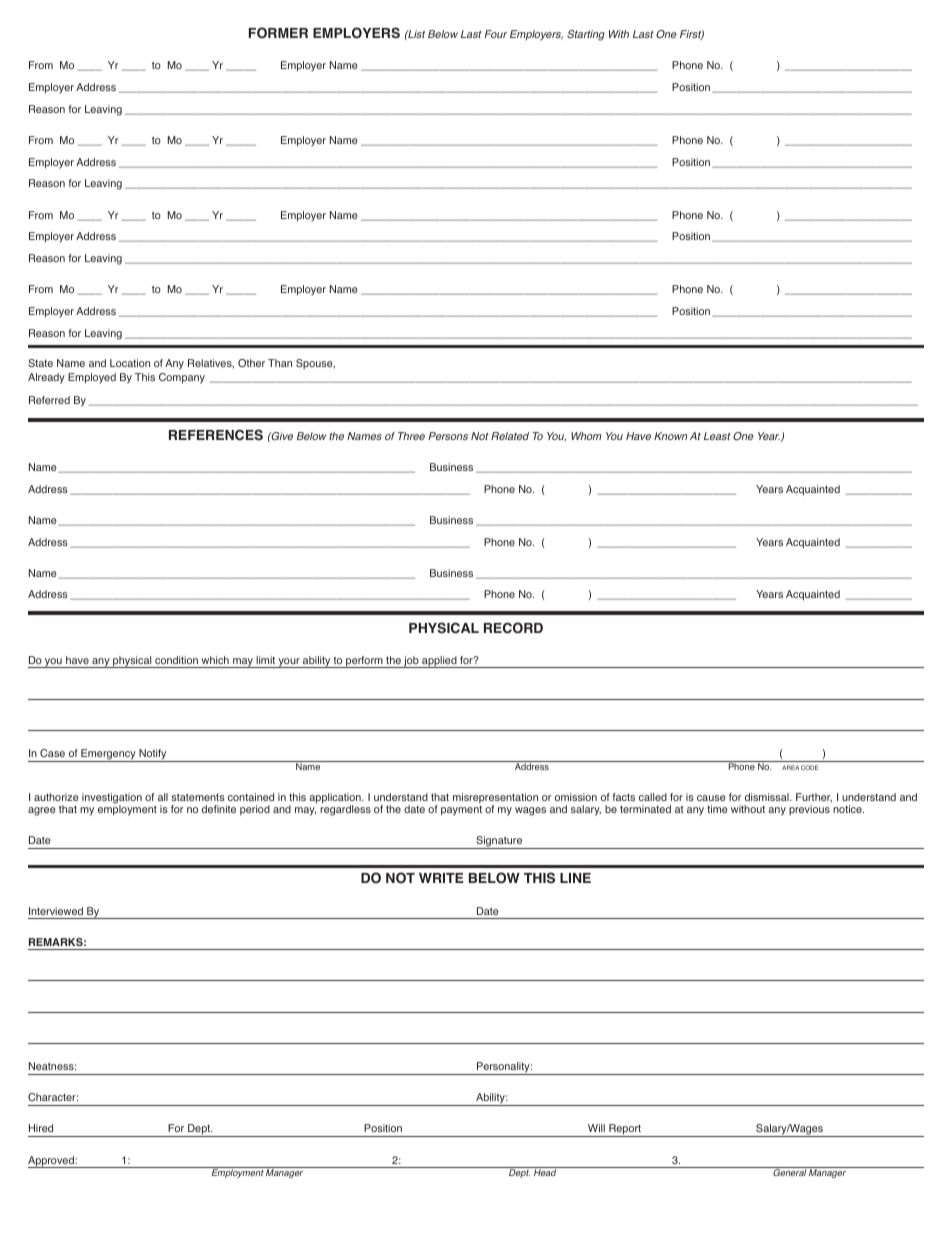 The image size is (952, 1233). Describe the element at coordinates (586, 35) in the page. I see `Starting` at that location.
